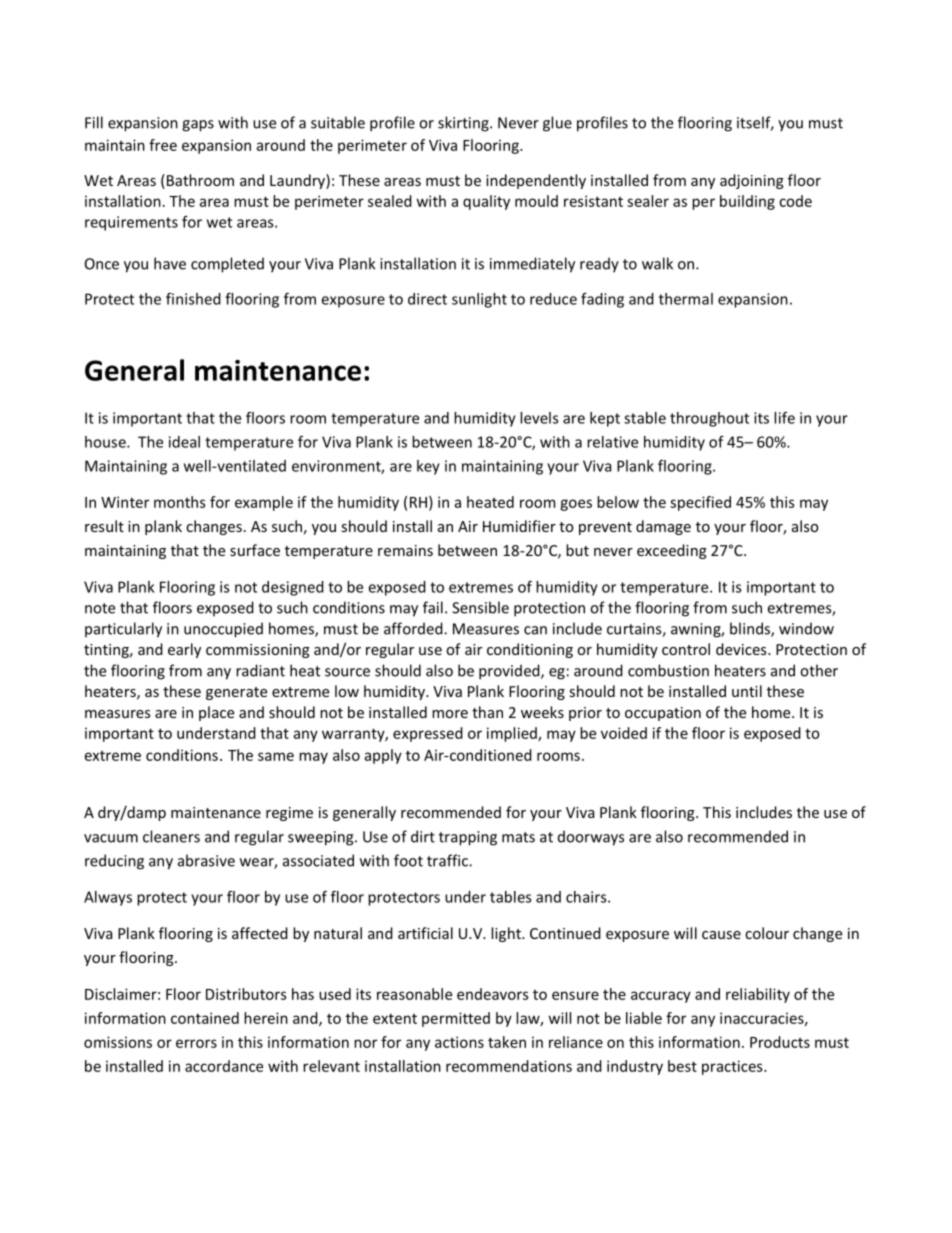  What do you see at coordinates (163, 145) in the screenshot?
I see `free` at bounding box center [163, 145].
